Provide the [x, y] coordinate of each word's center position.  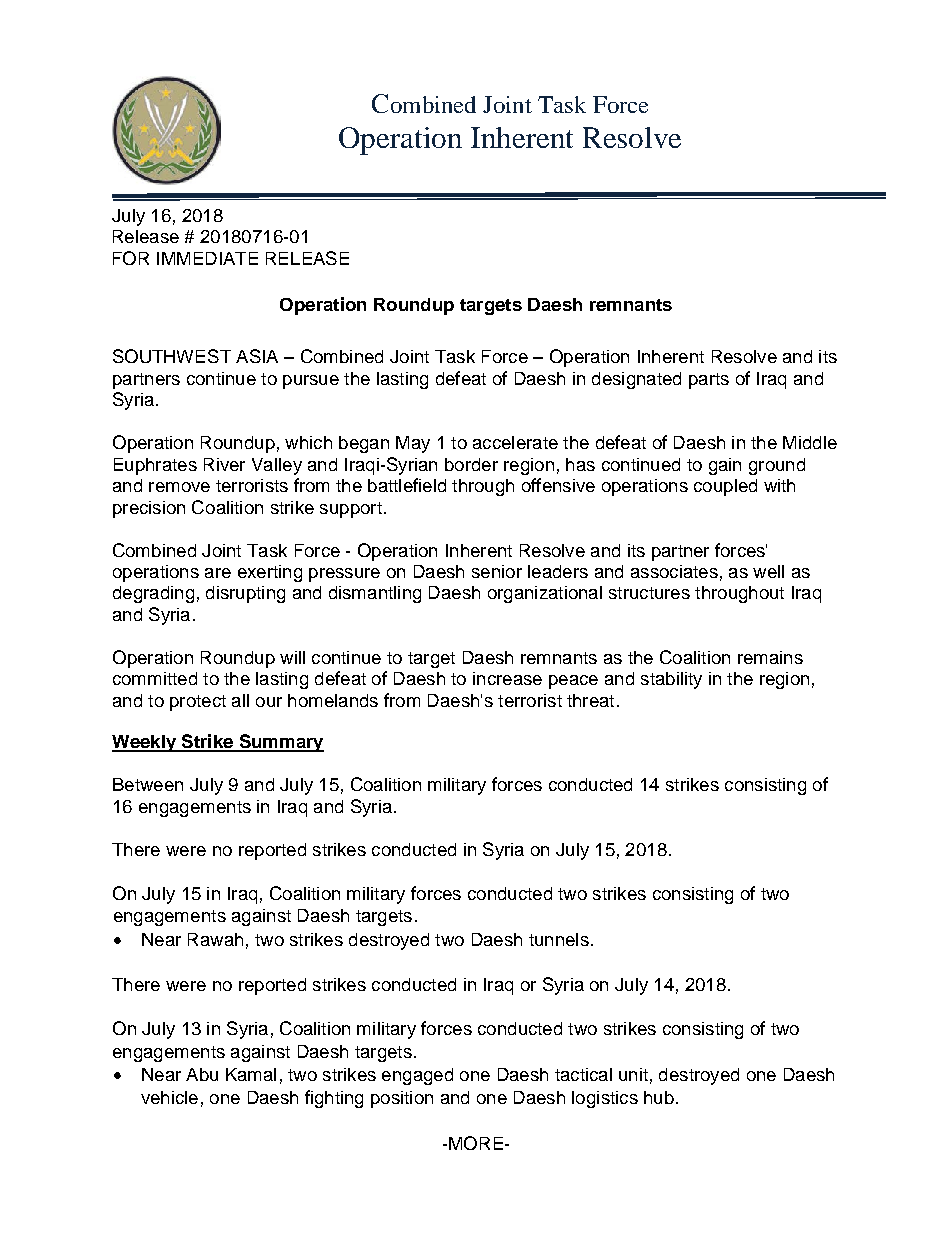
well [768, 571]
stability [671, 680]
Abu [202, 1074]
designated [636, 380]
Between [148, 784]
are [218, 573]
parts [709, 381]
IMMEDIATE [207, 258]
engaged [417, 1076]
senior [497, 571]
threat [590, 700]
